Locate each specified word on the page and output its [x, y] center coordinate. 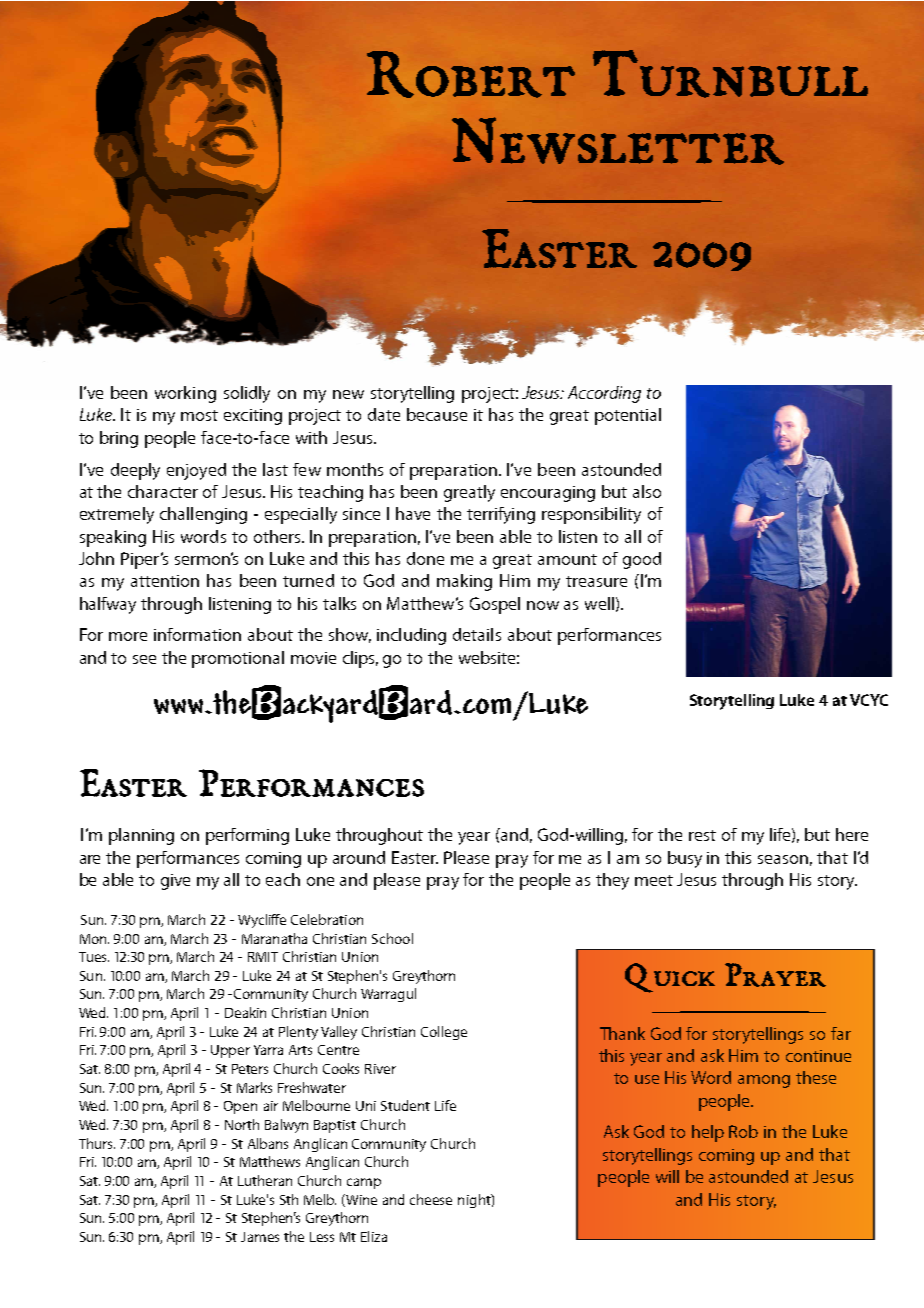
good [642, 560]
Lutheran [265, 1180]
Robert [471, 74]
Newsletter [618, 141]
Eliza [374, 1236]
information [197, 634]
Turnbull [730, 74]
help [708, 1133]
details [477, 634]
